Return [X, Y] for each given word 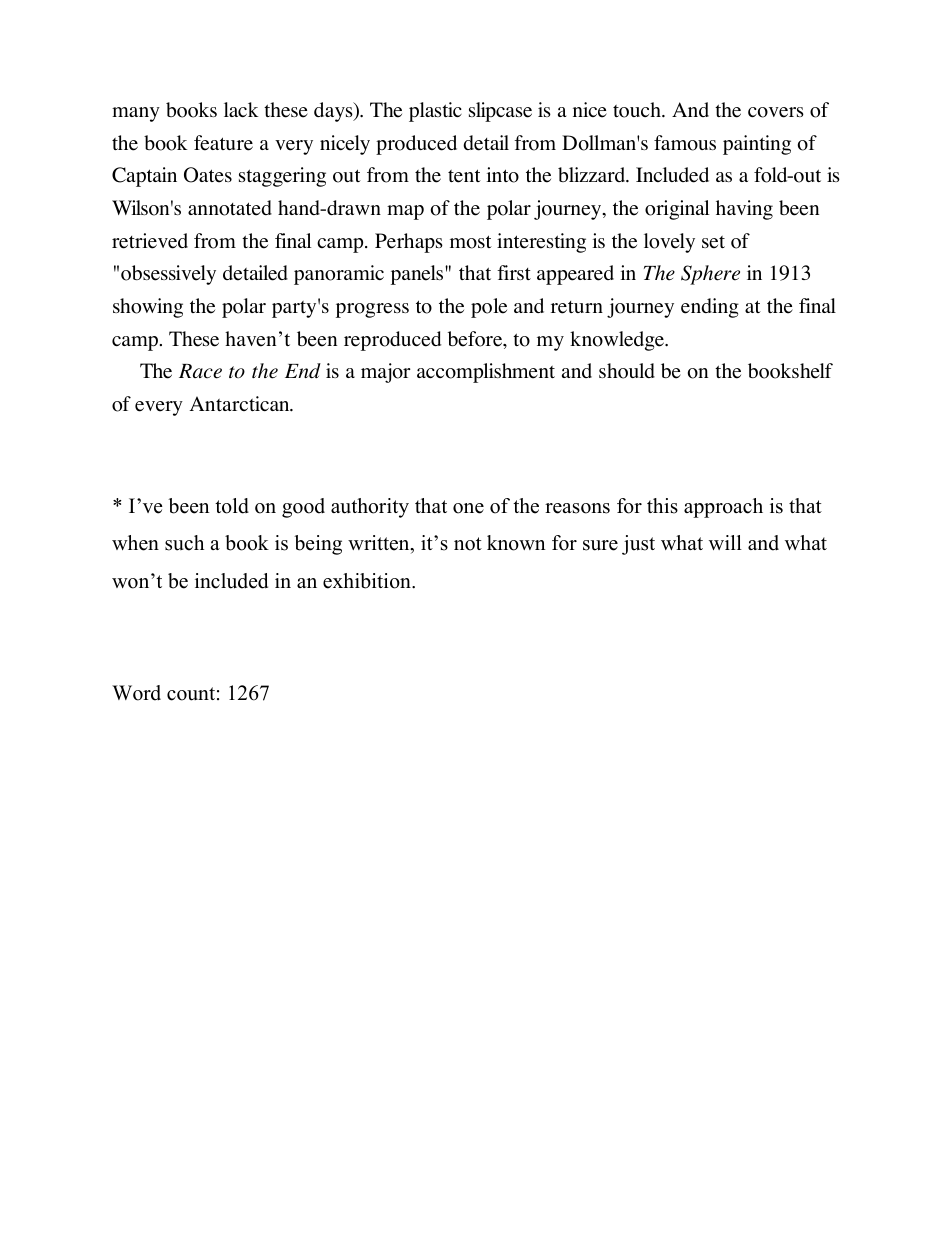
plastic [435, 112]
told [232, 506]
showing [148, 308]
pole [489, 308]
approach [723, 508]
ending [710, 308]
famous [685, 143]
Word [136, 693]
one [468, 508]
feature [223, 143]
